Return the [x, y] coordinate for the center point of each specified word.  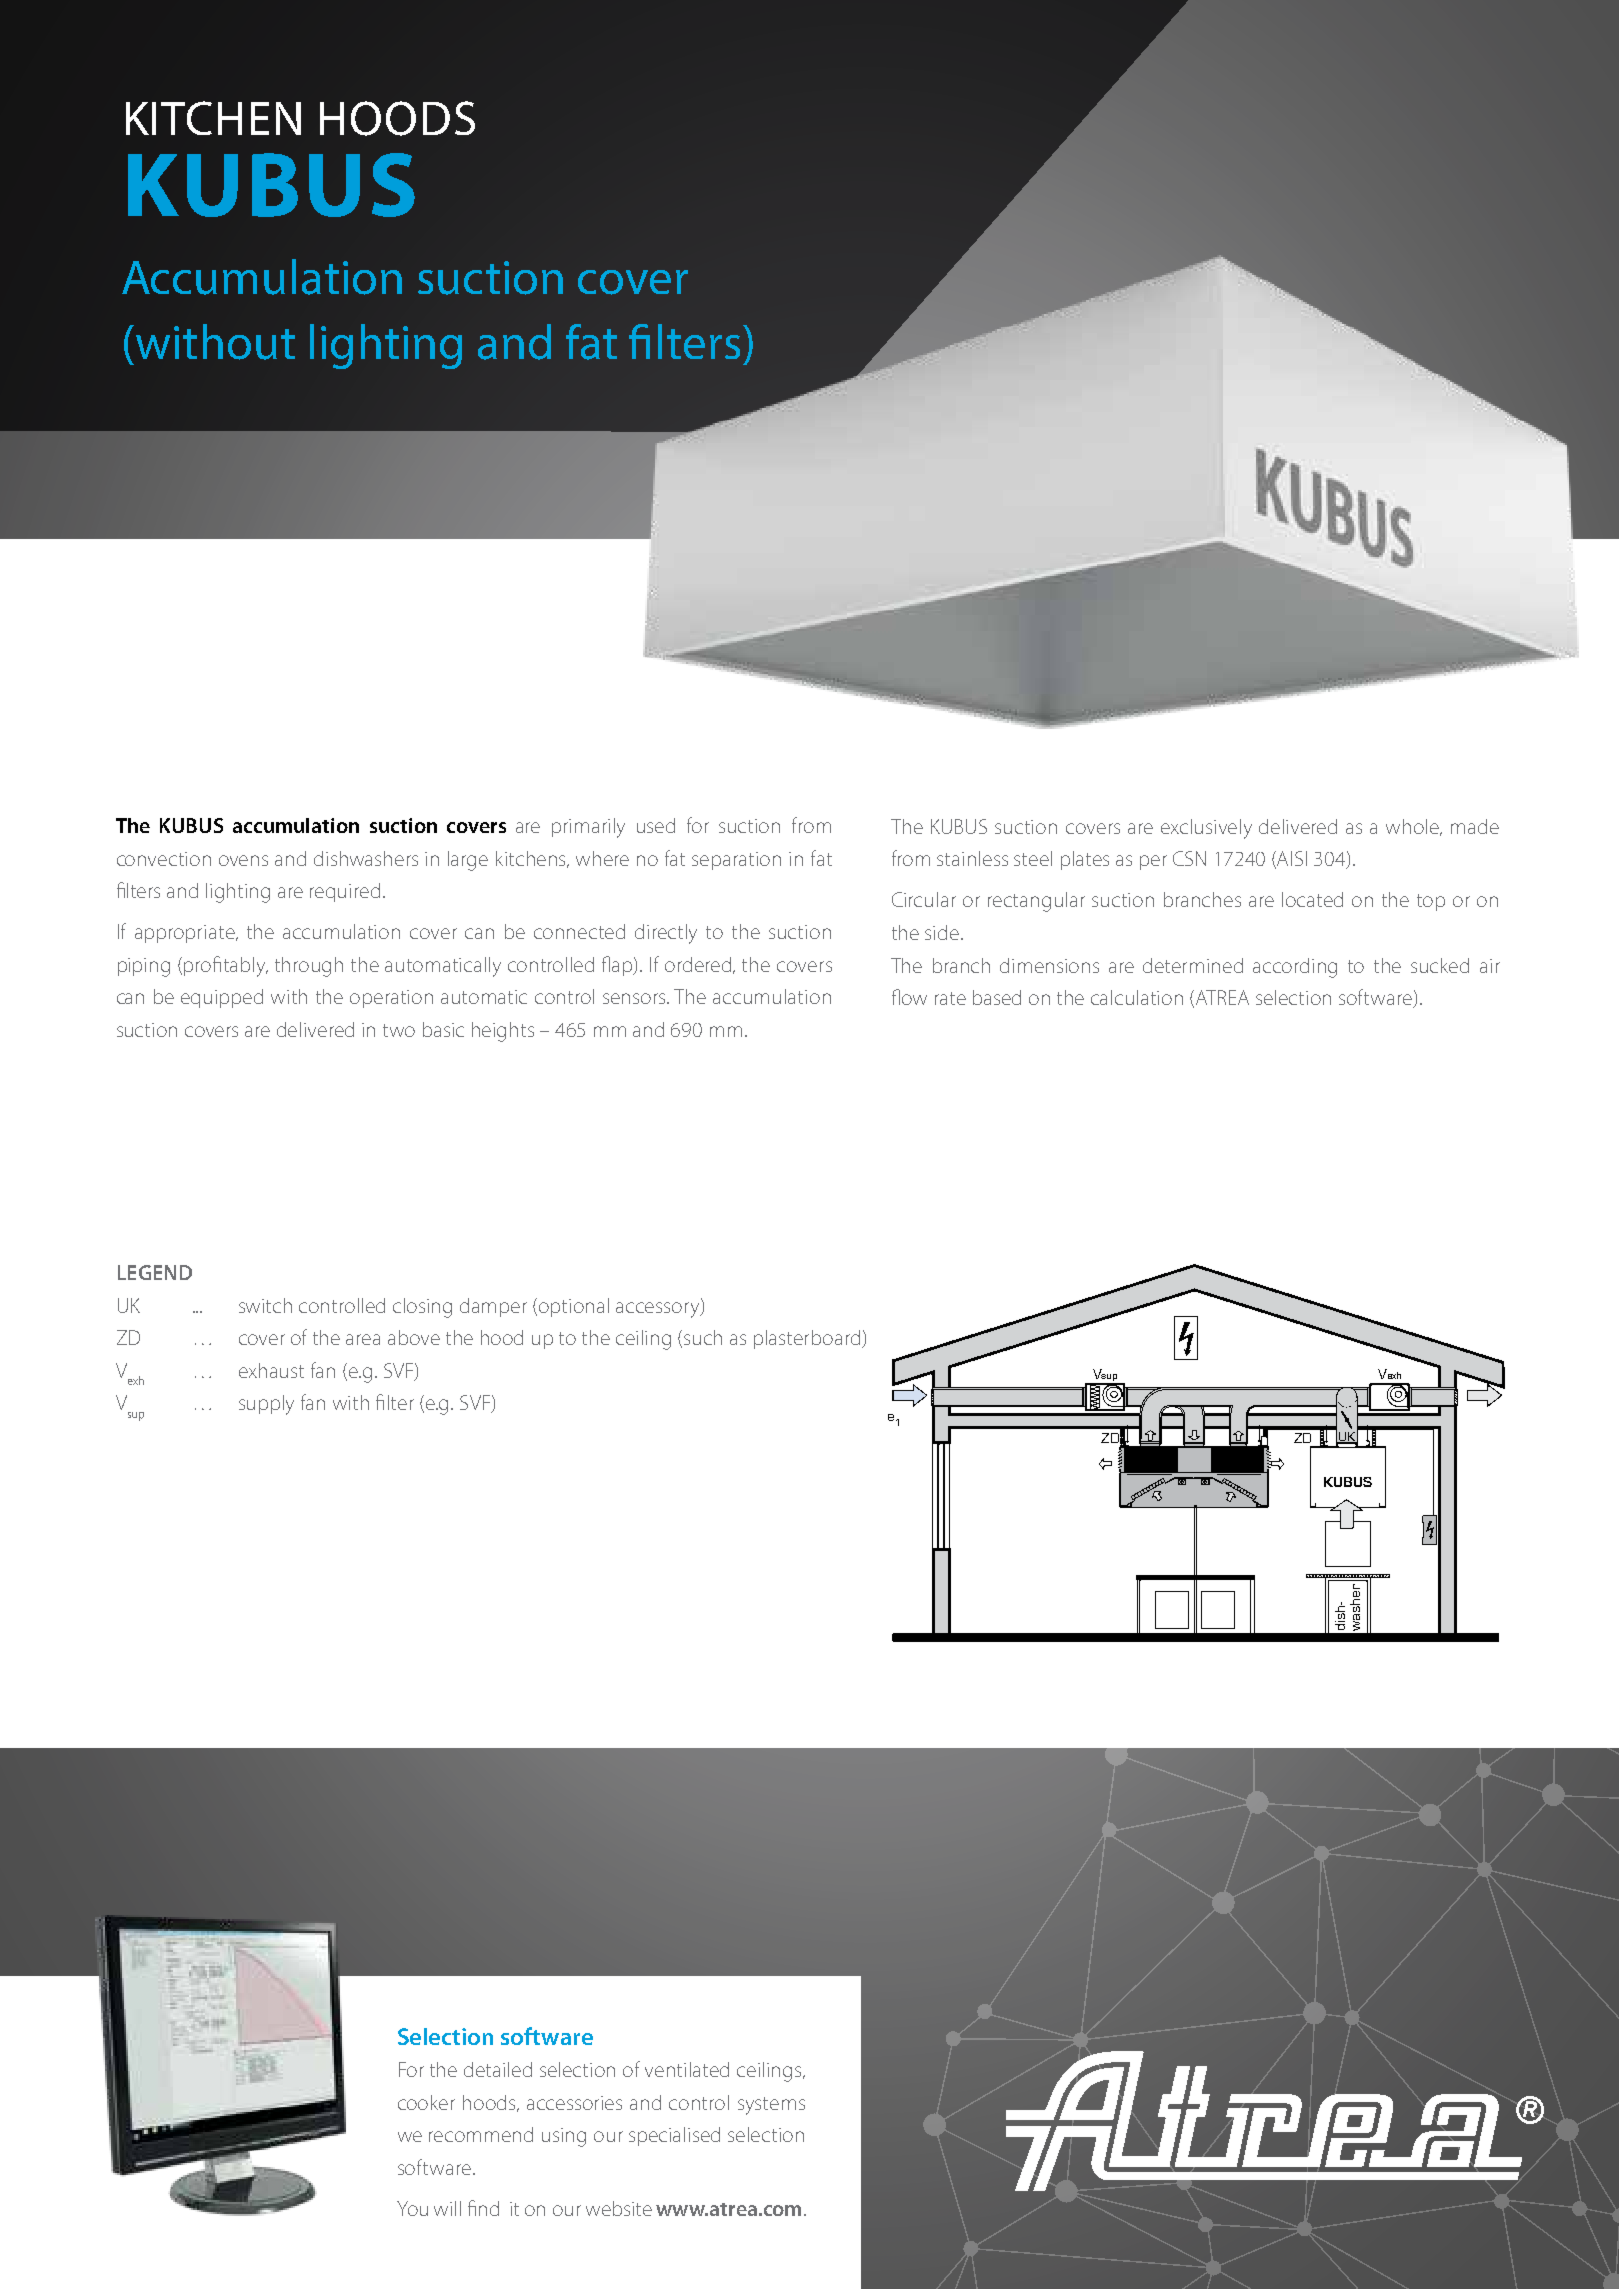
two [399, 1030]
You [412, 2208]
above [414, 1337]
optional [574, 1307]
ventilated [687, 2069]
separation [736, 861]
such [703, 1337]
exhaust [271, 1370]
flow [909, 997]
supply [266, 1405]
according [1295, 968]
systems [771, 2106]
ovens [243, 860]
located [1312, 899]
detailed [498, 2069]
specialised [674, 2136]
